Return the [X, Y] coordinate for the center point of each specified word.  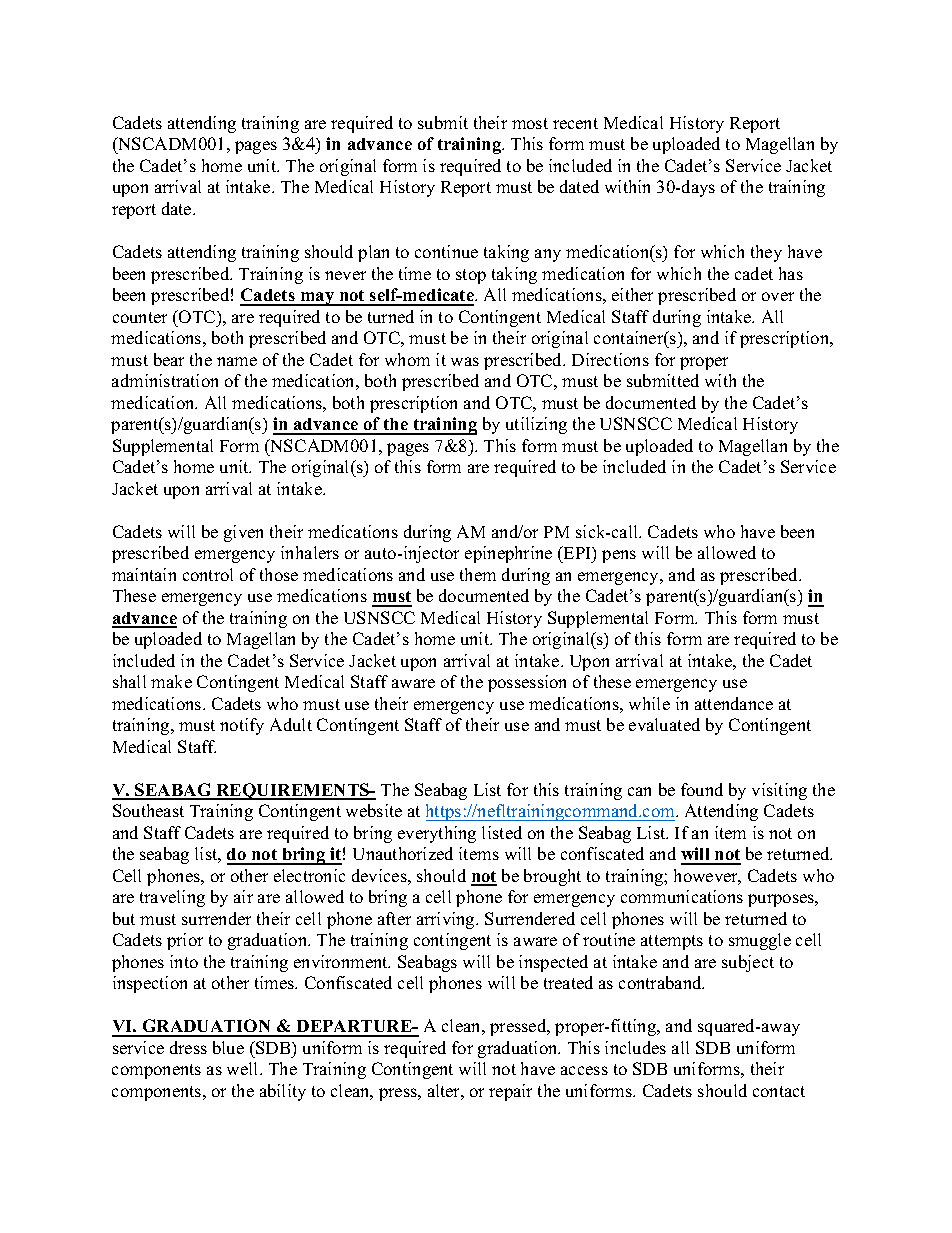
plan [373, 253]
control [208, 574]
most [530, 123]
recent [575, 123]
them [478, 574]
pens [619, 556]
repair [510, 1092]
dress [188, 1047]
